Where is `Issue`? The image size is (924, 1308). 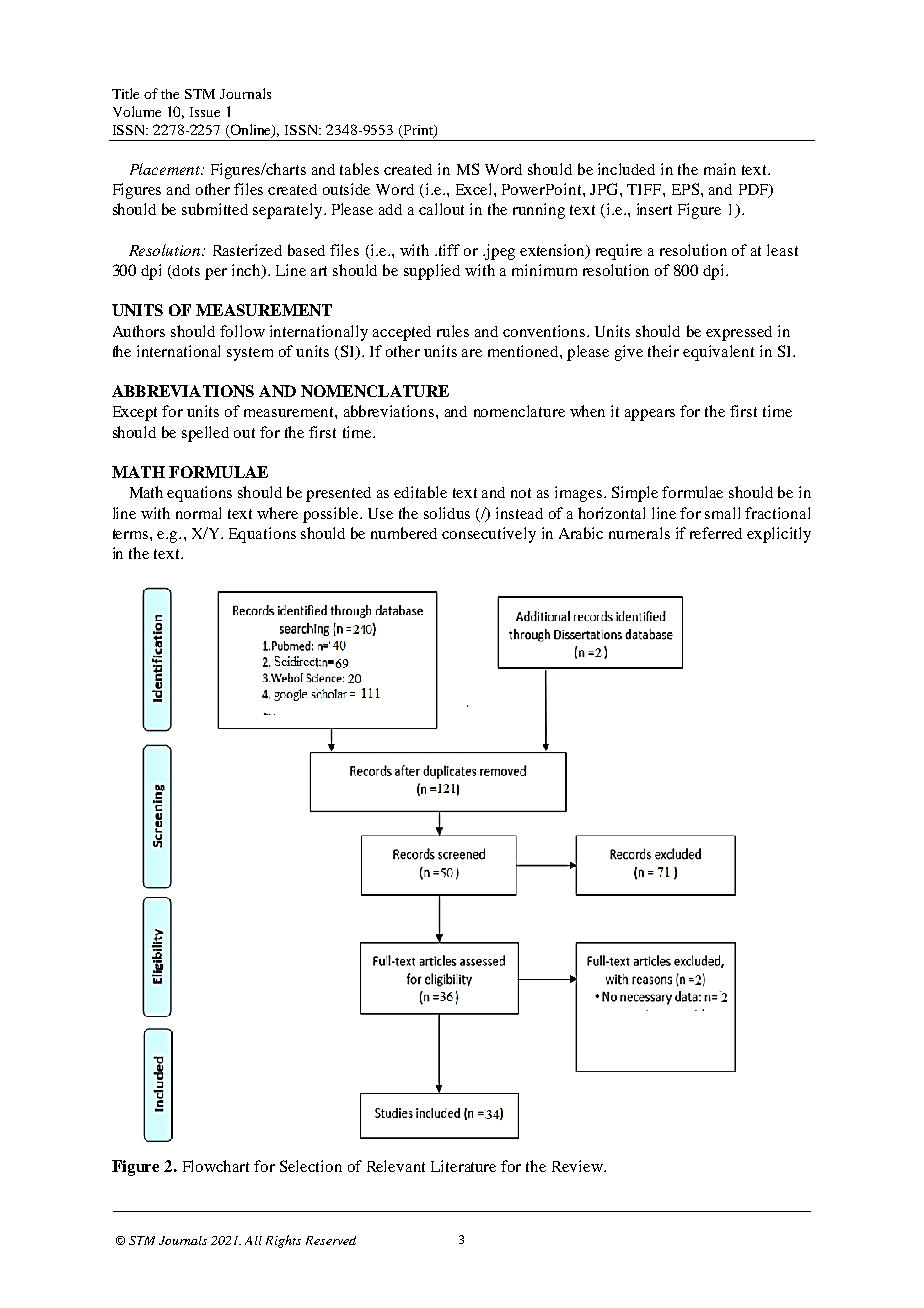
Issue is located at coordinates (205, 112).
